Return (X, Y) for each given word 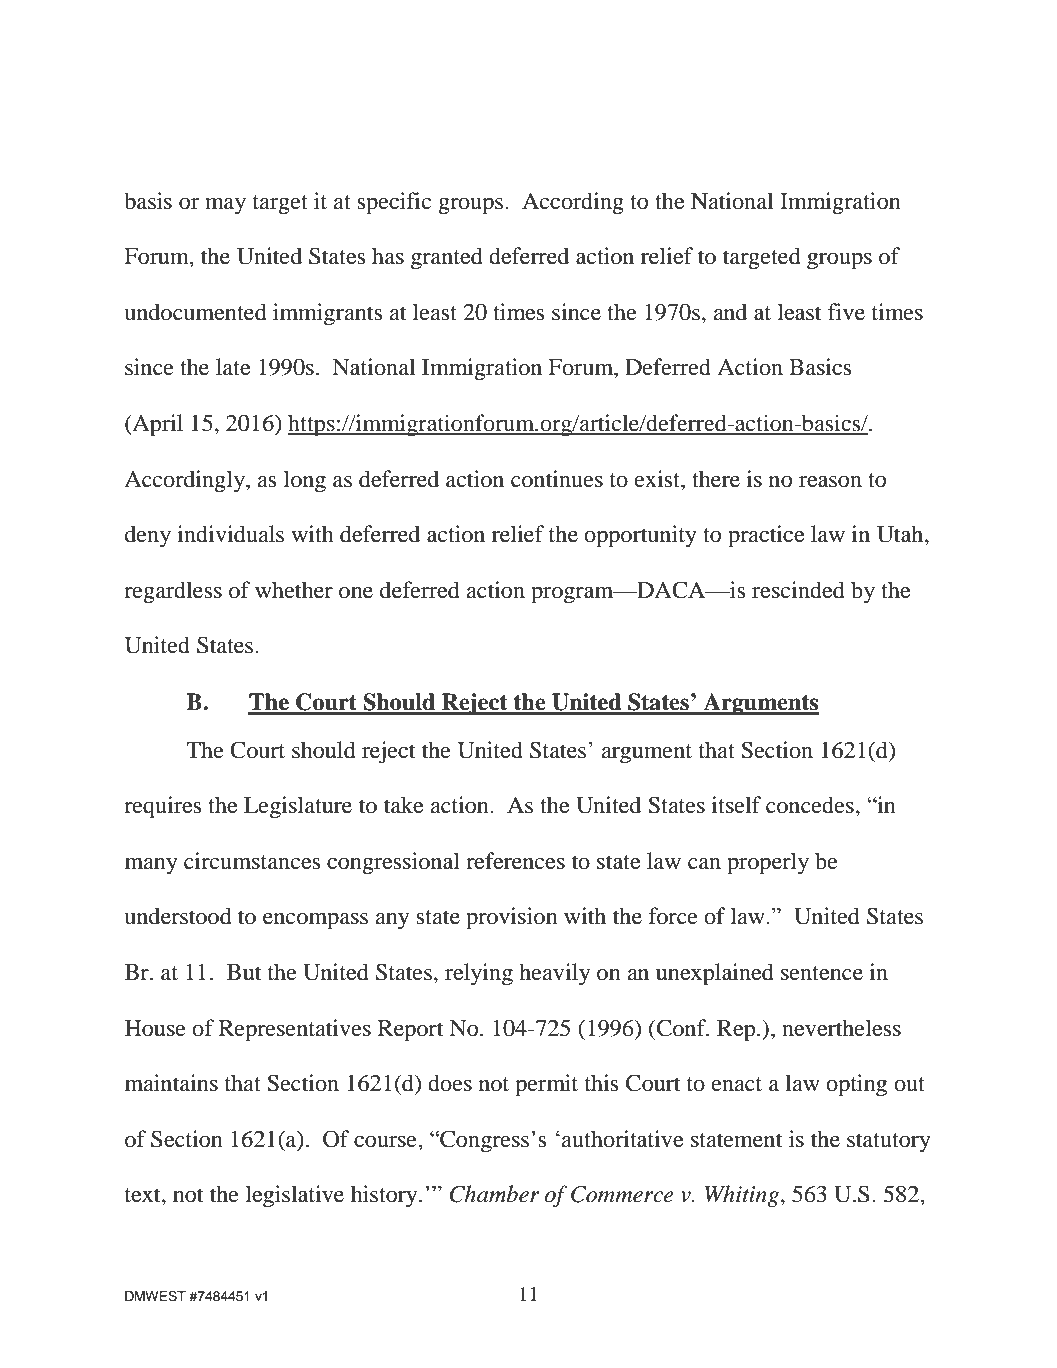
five (846, 312)
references (515, 861)
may (225, 206)
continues (557, 479)
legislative (295, 1196)
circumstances (252, 861)
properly (768, 863)
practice (766, 536)
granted (447, 258)
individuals (230, 534)
